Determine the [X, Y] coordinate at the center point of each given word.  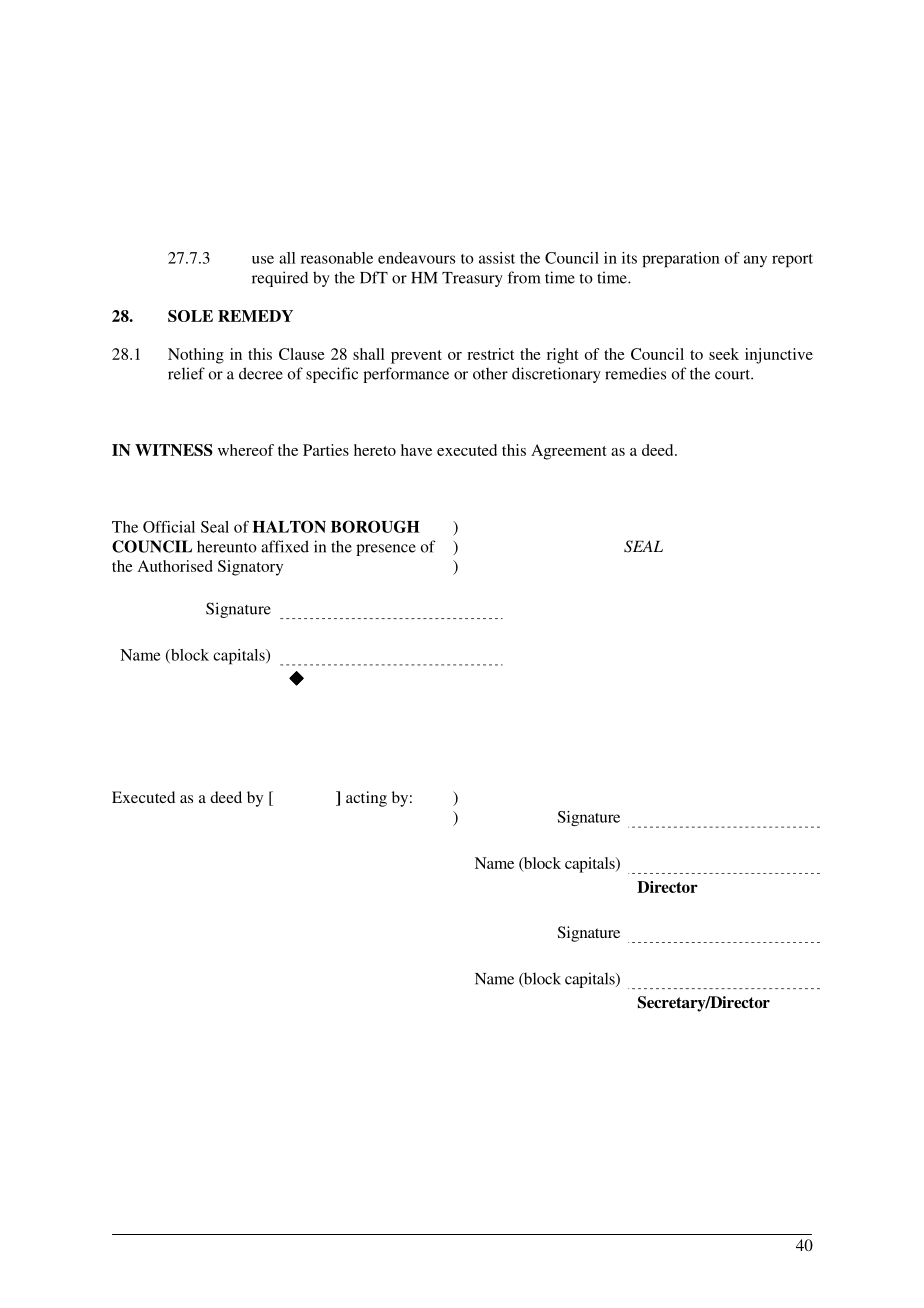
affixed [285, 546]
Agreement [569, 452]
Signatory [250, 568]
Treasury [472, 279]
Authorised [175, 566]
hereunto [227, 547]
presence [386, 550]
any [755, 261]
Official [169, 527]
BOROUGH [375, 526]
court [733, 374]
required [280, 279]
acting [366, 799]
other [490, 374]
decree [261, 373]
